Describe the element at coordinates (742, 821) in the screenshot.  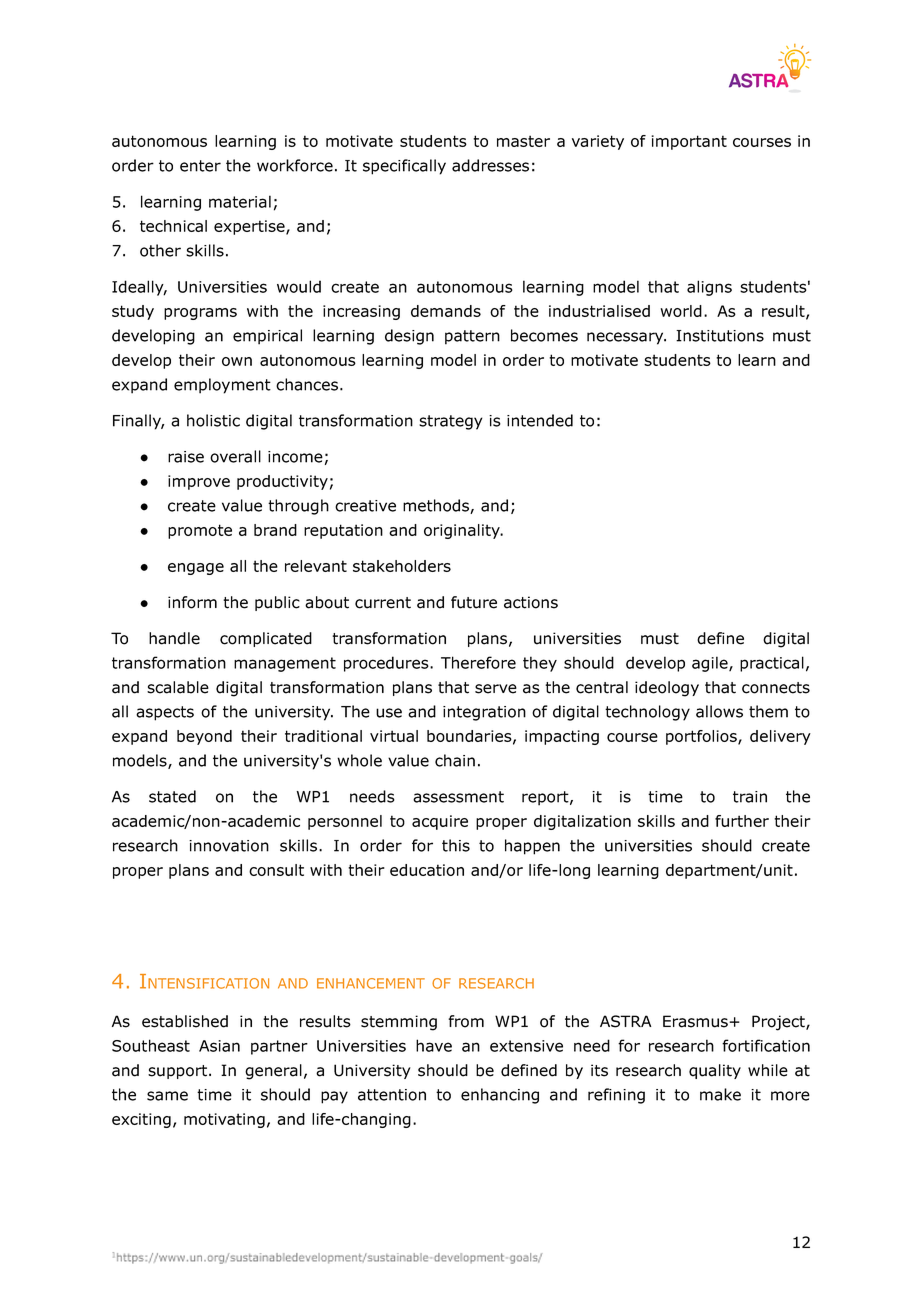
I see `further` at that location.
